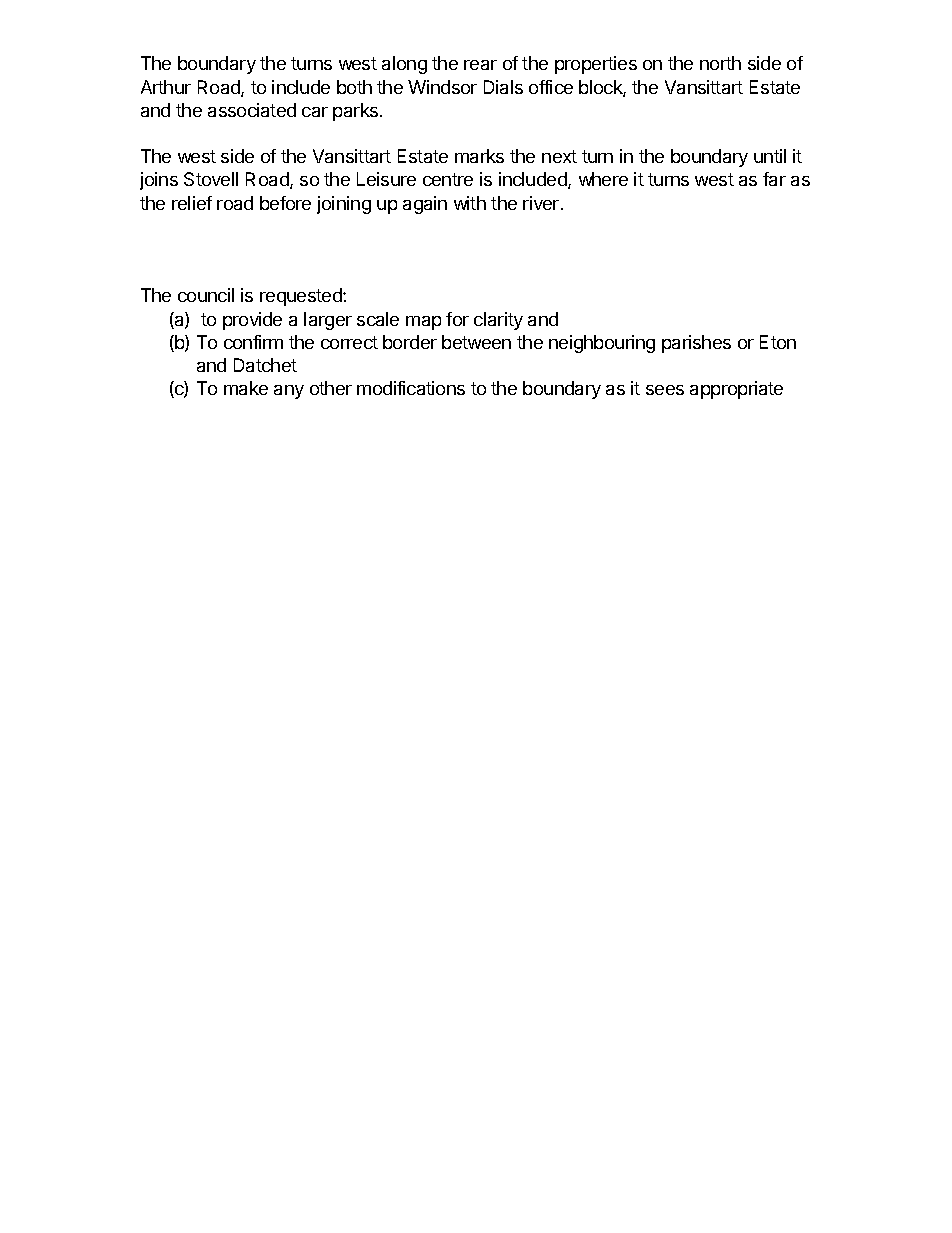 This screenshot has height=1233, width=952. I want to click on council, so click(206, 295).
